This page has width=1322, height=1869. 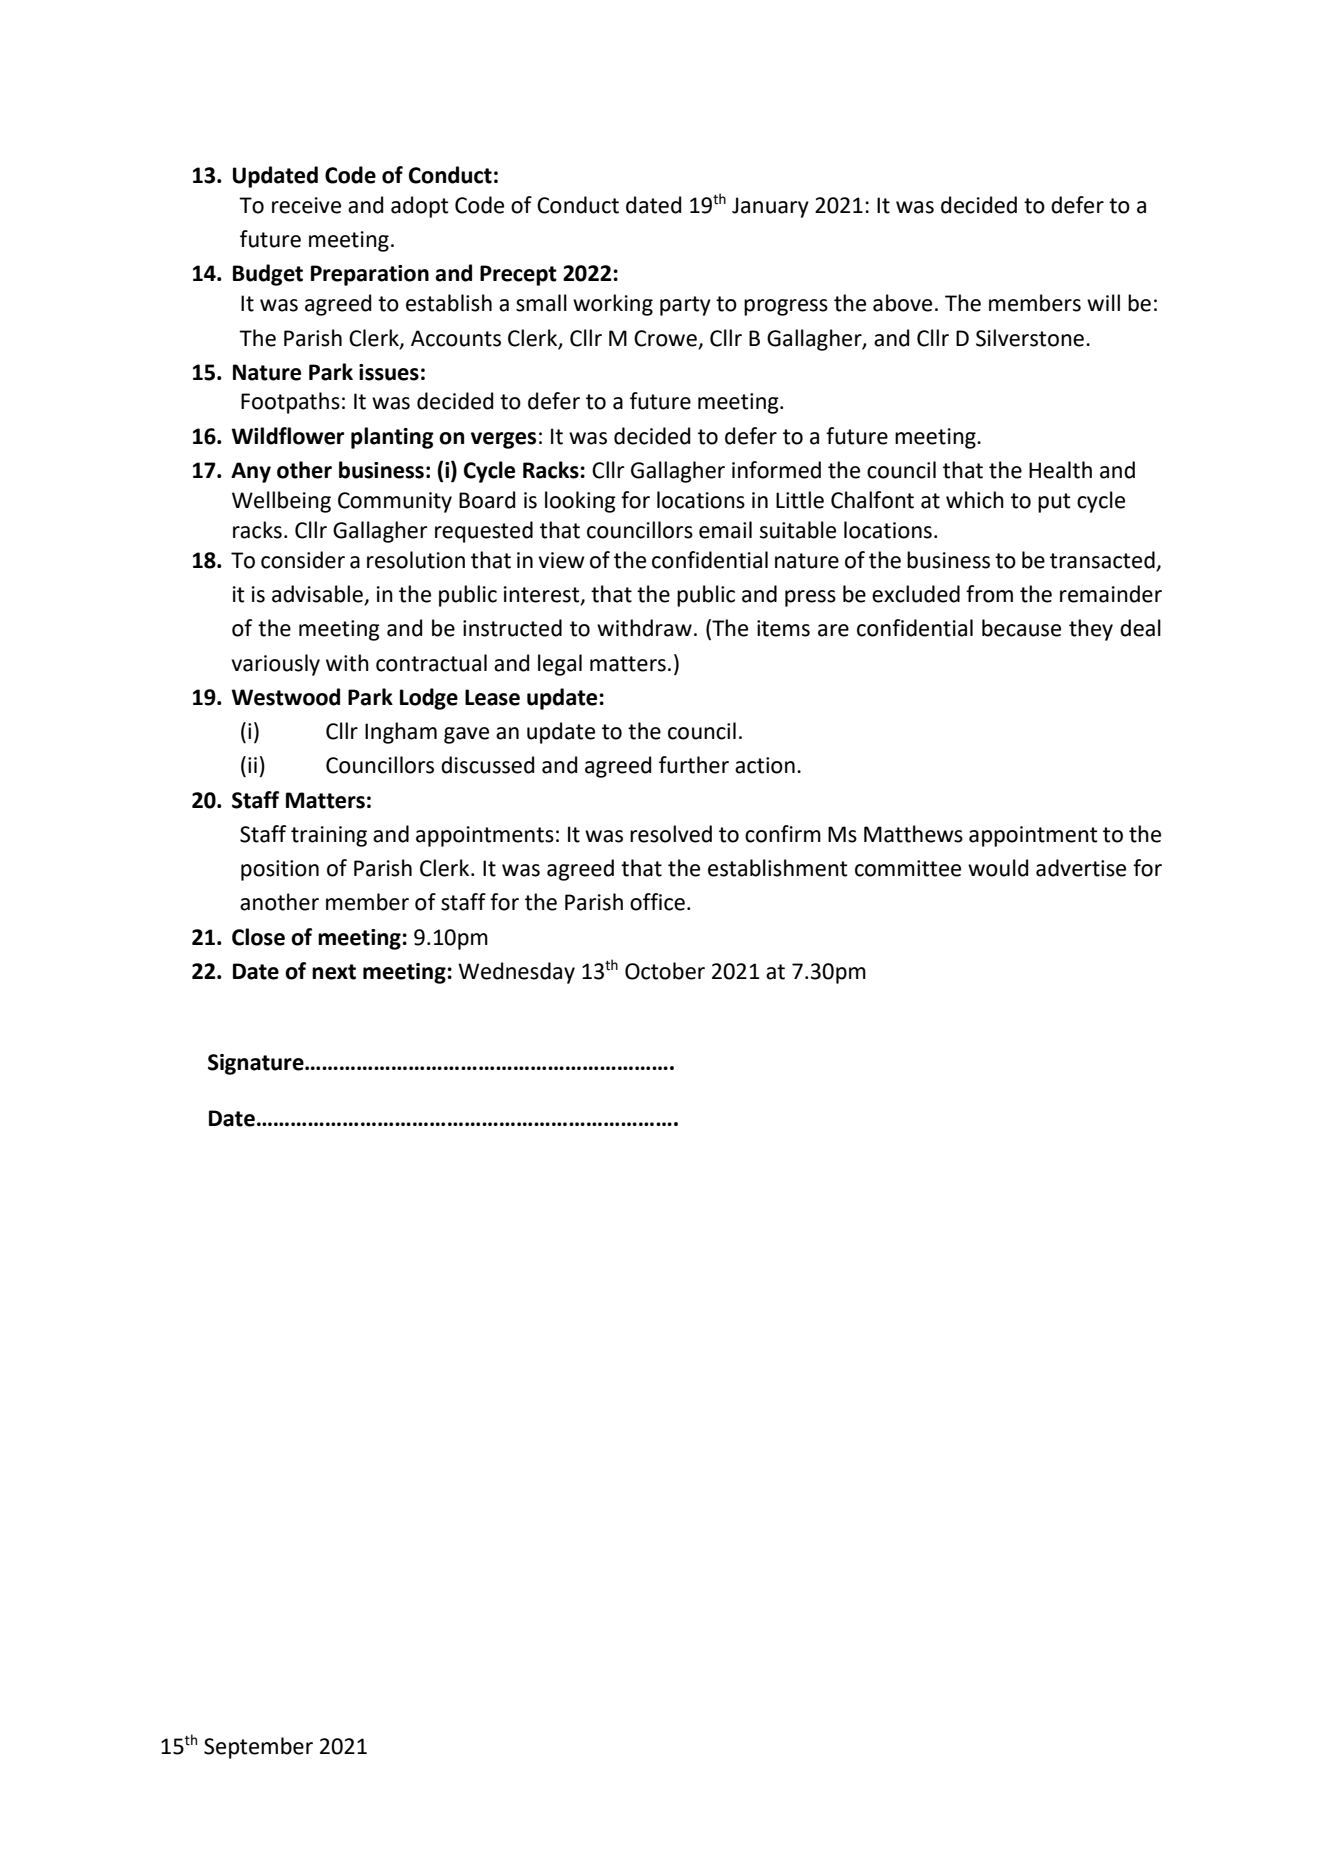 What do you see at coordinates (334, 972) in the page?
I see `next` at bounding box center [334, 972].
